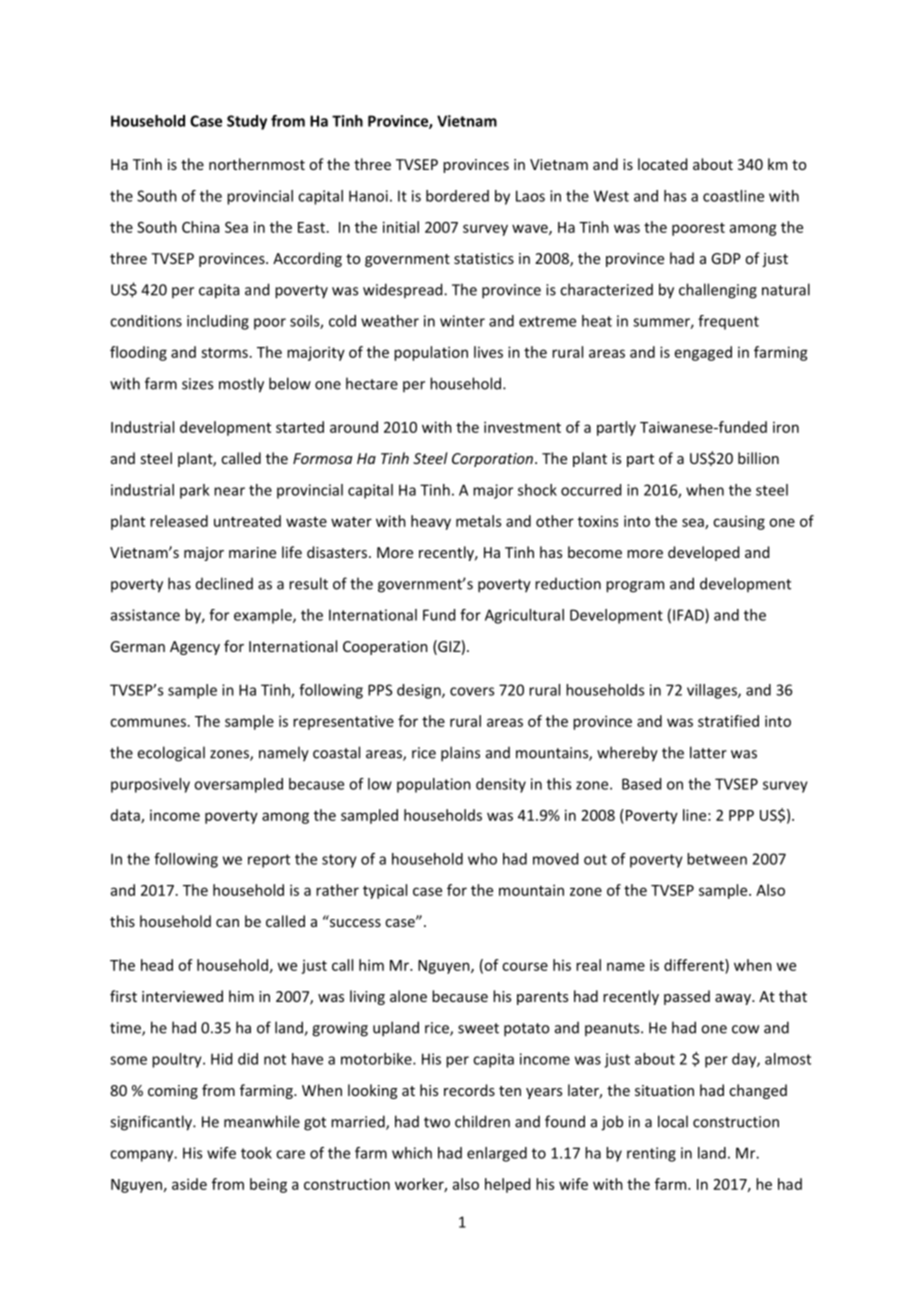  Describe the element at coordinates (472, 691) in the screenshot. I see `covers` at that location.
